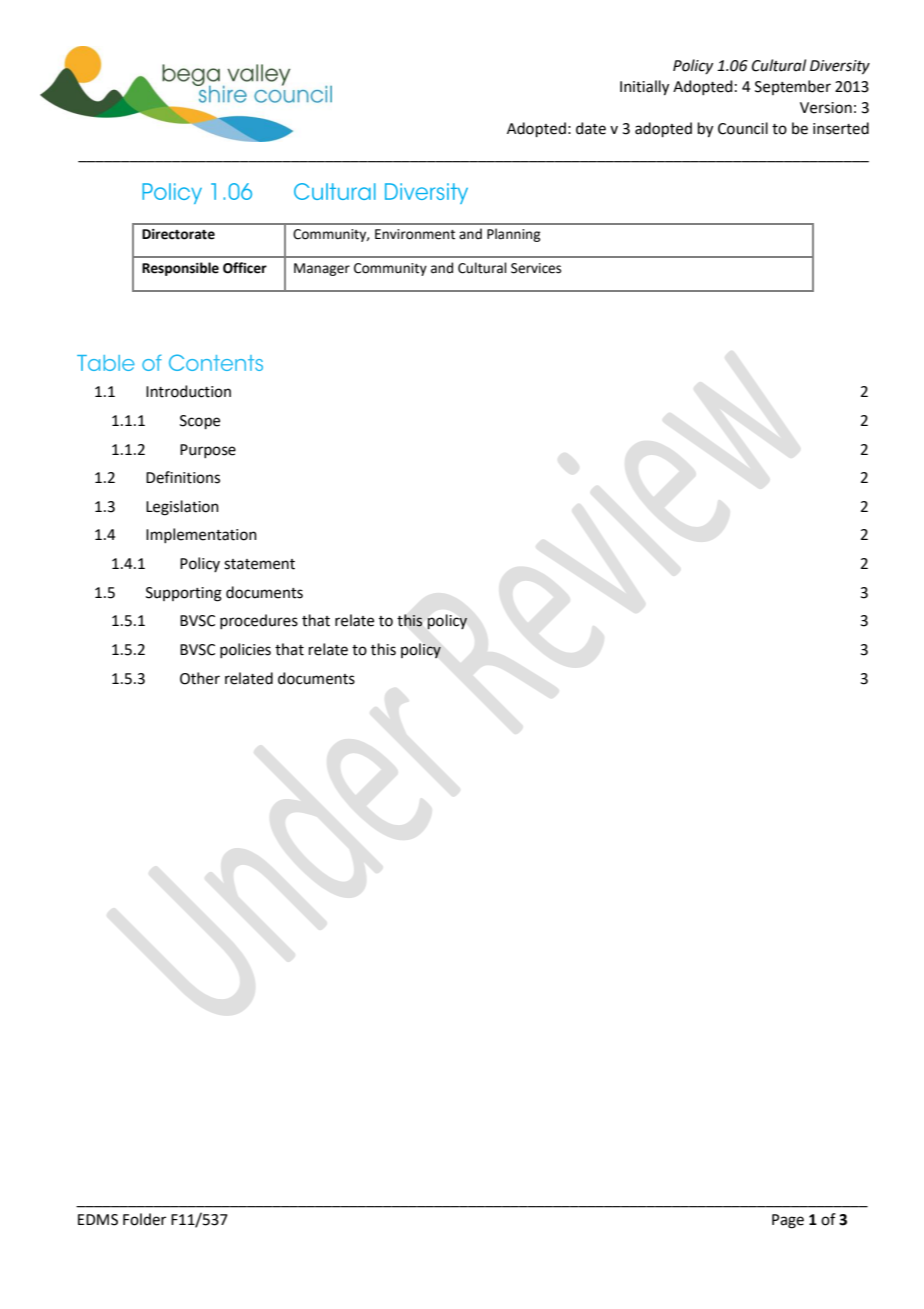 This screenshot has height=1309, width=924. What do you see at coordinates (591, 128) in the screenshot?
I see `date` at bounding box center [591, 128].
